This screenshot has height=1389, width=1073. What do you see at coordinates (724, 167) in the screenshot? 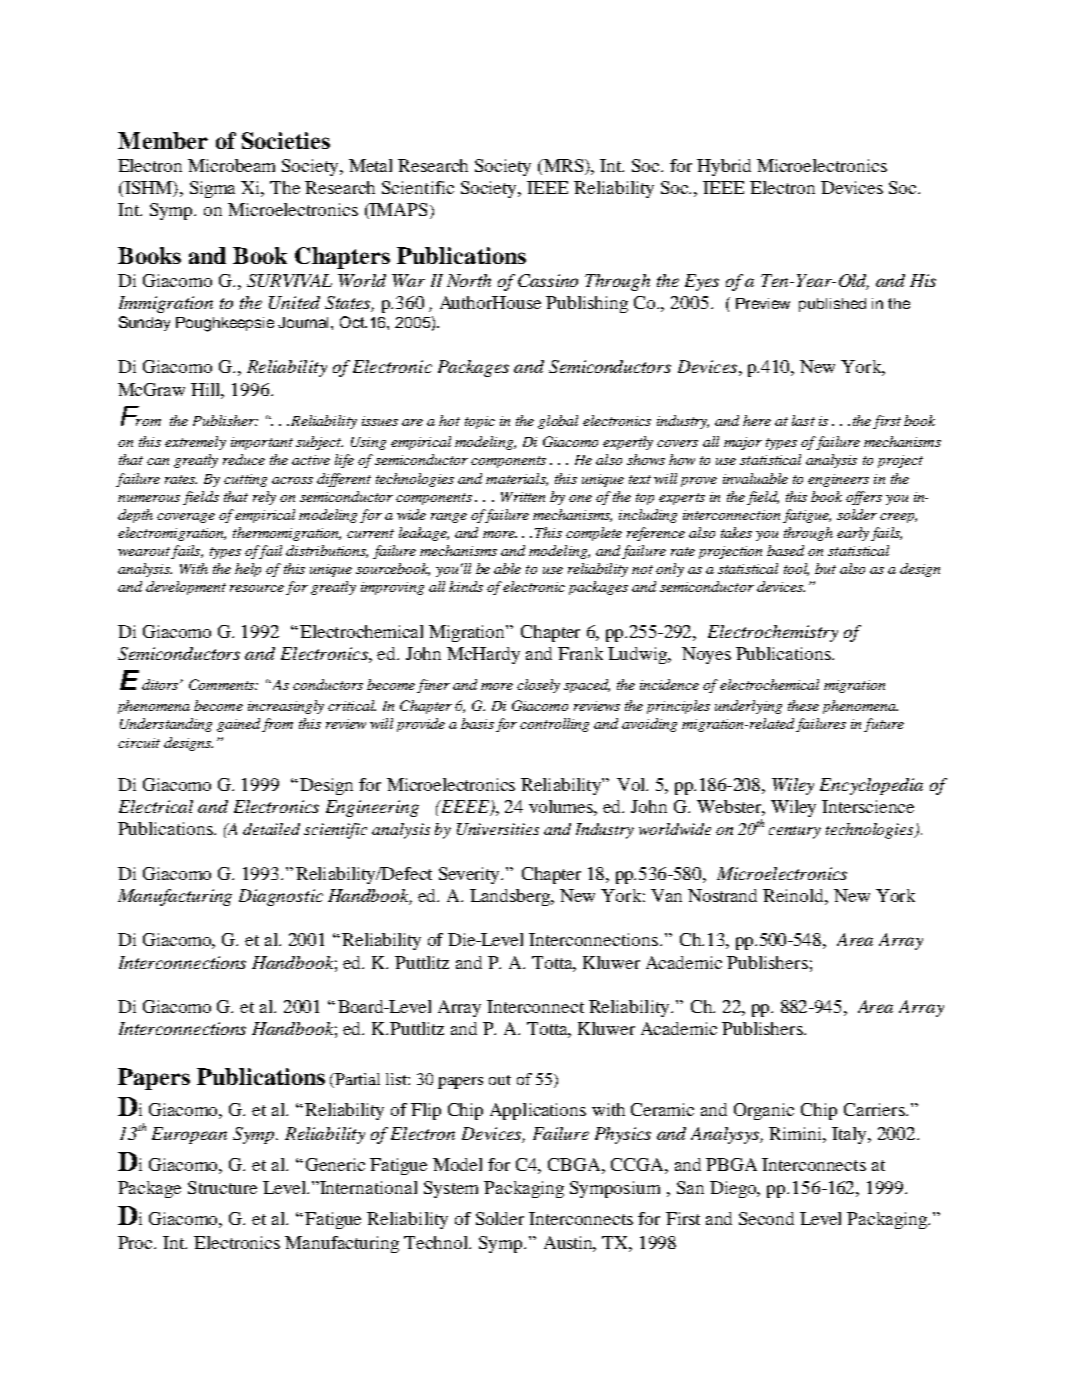
I see `Hybrid` at bounding box center [724, 167].
